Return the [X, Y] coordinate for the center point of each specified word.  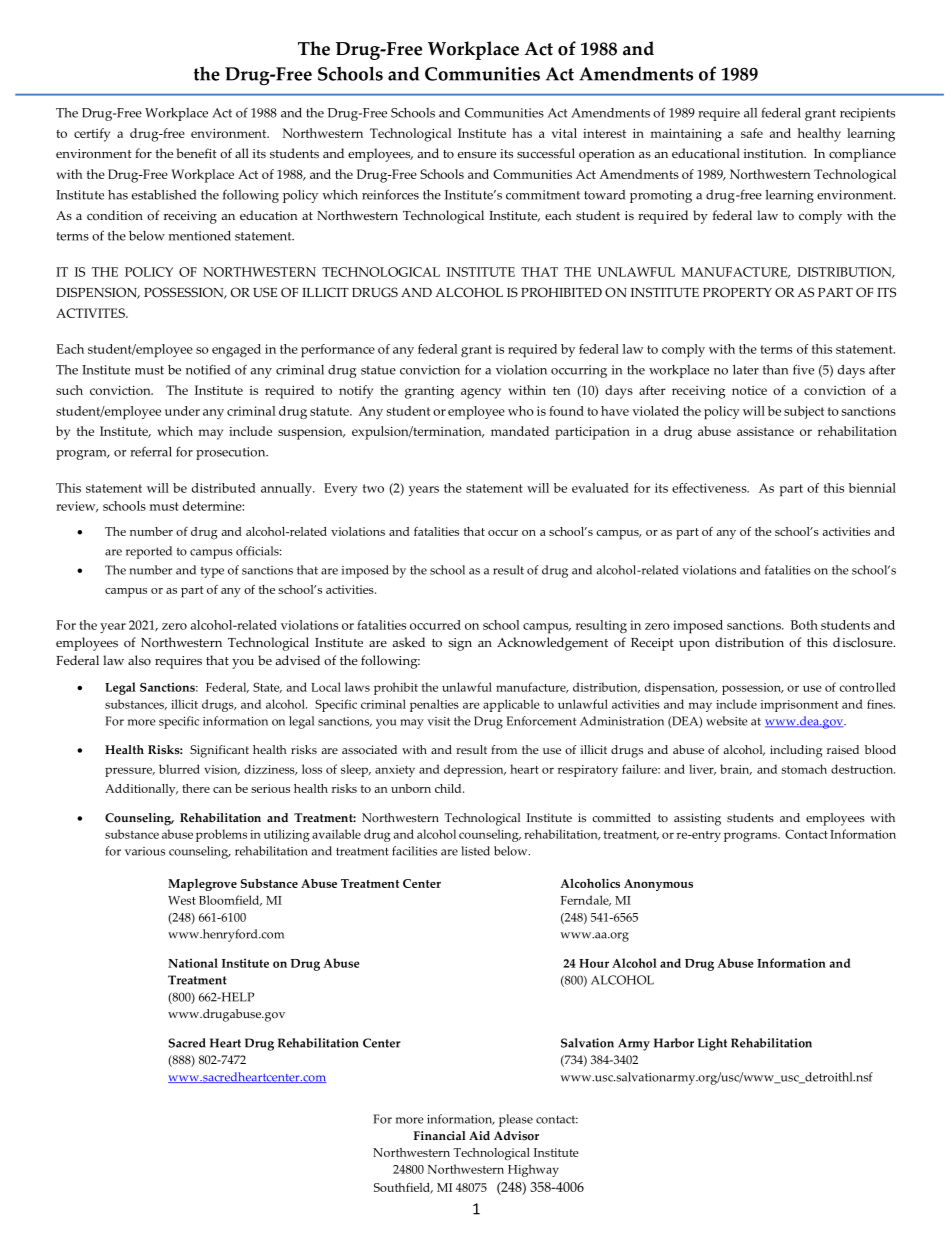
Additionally [141, 790]
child [449, 788]
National [193, 963]
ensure [477, 155]
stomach [804, 769]
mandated [520, 431]
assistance [765, 431]
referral [151, 451]
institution [774, 153]
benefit [197, 153]
